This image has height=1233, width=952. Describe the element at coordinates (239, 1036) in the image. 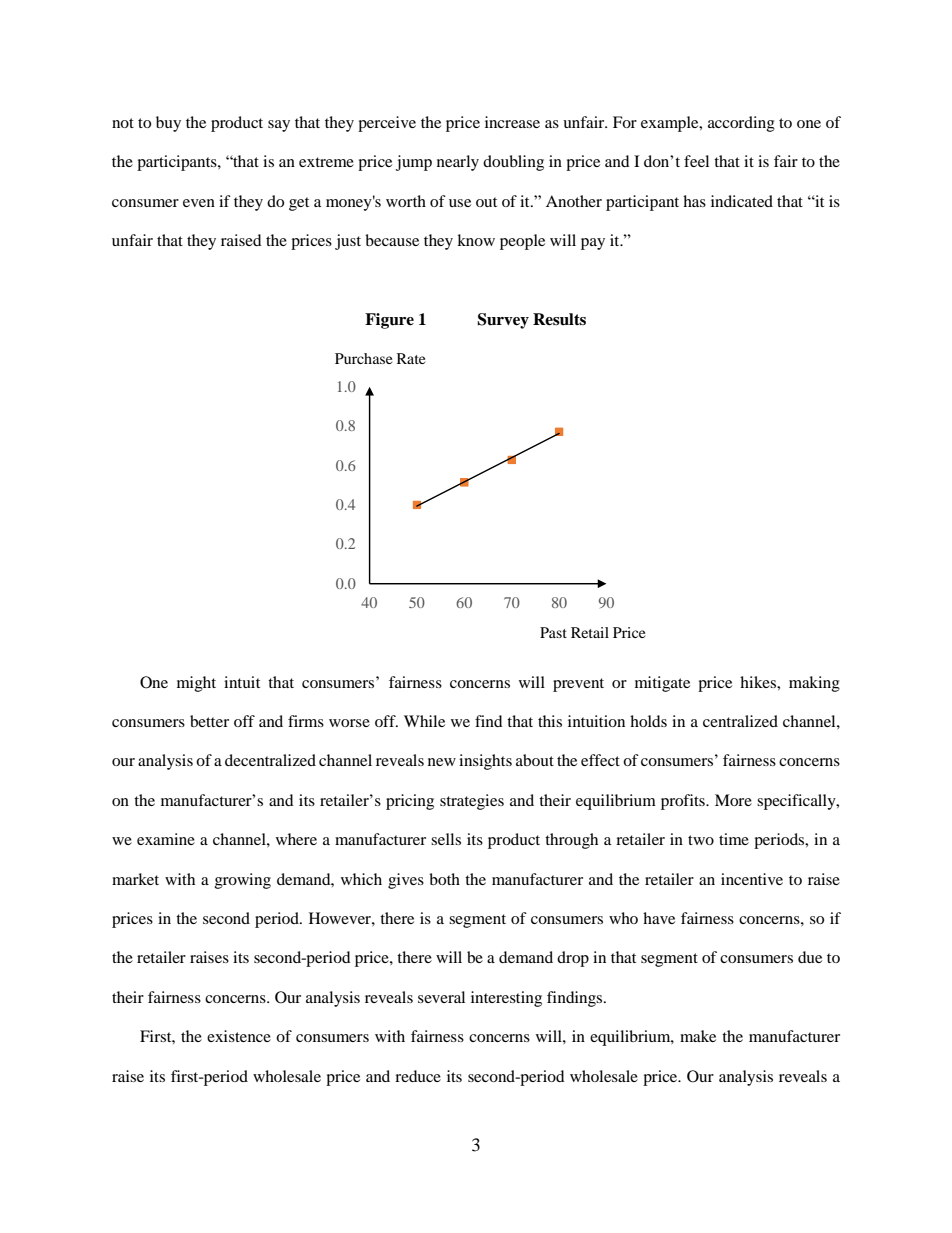

I see `existence` at that location.
